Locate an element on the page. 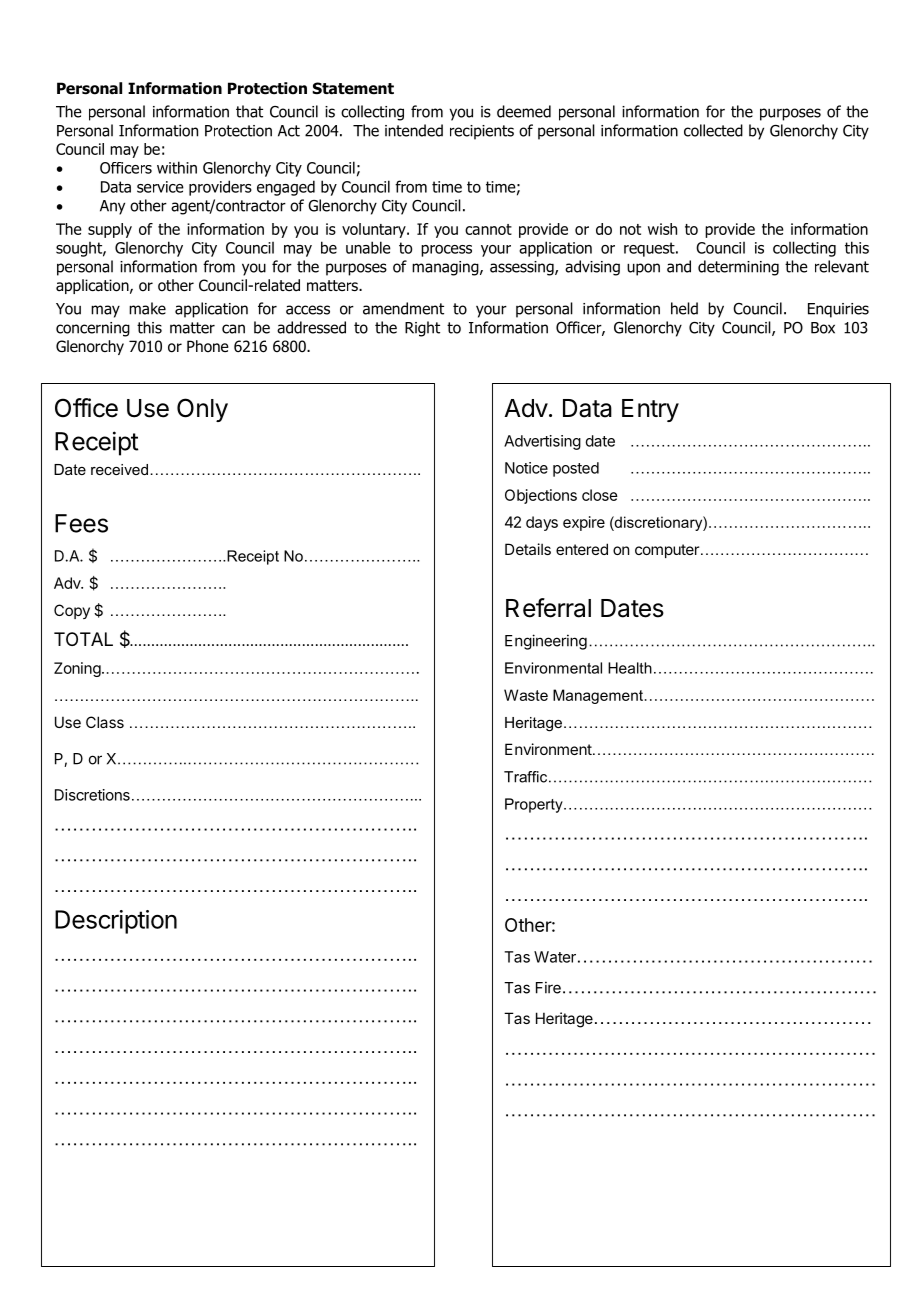  Description is located at coordinates (116, 922).
